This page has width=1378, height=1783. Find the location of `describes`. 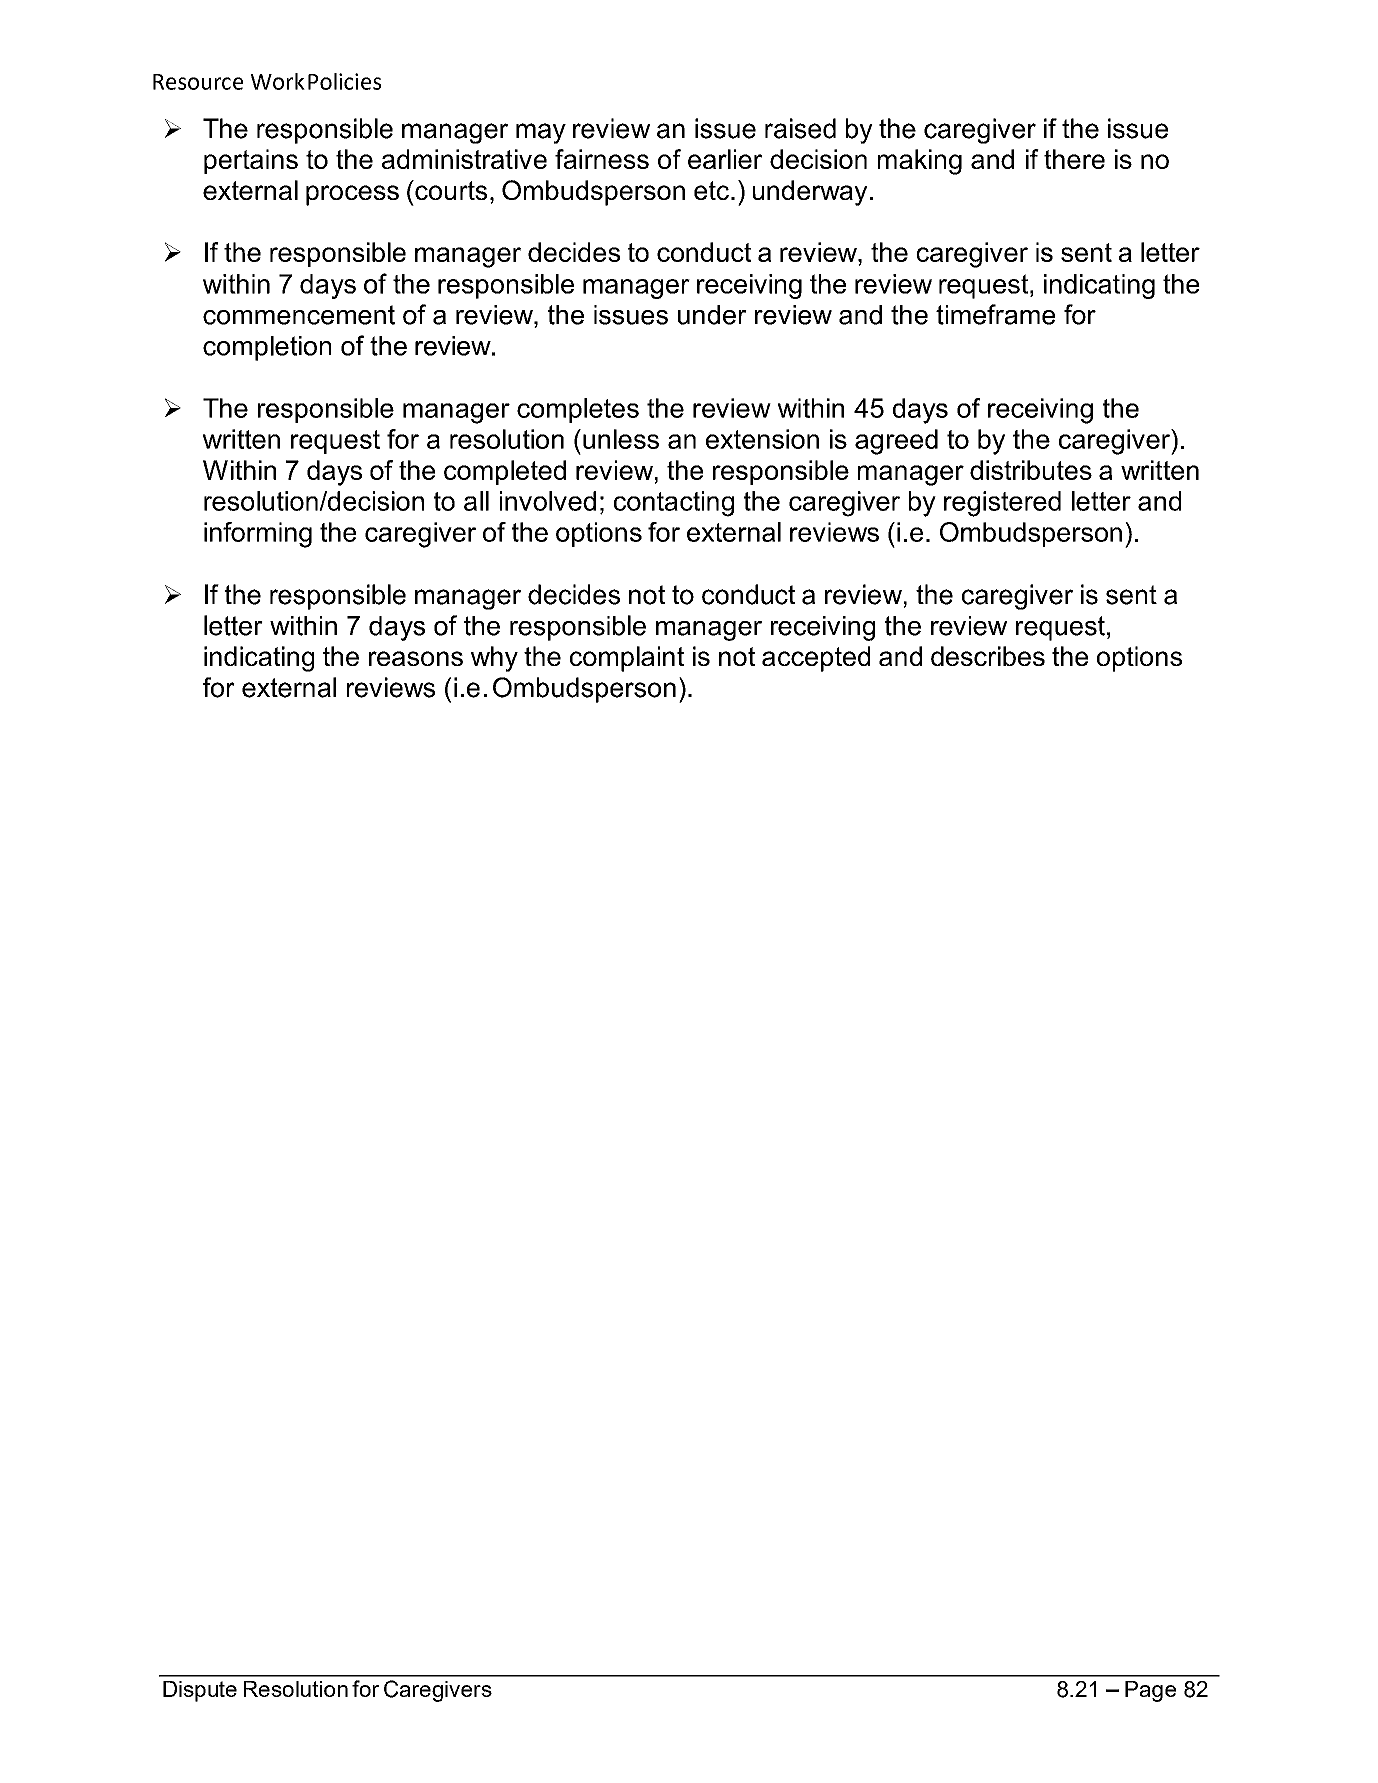

describes is located at coordinates (988, 656).
